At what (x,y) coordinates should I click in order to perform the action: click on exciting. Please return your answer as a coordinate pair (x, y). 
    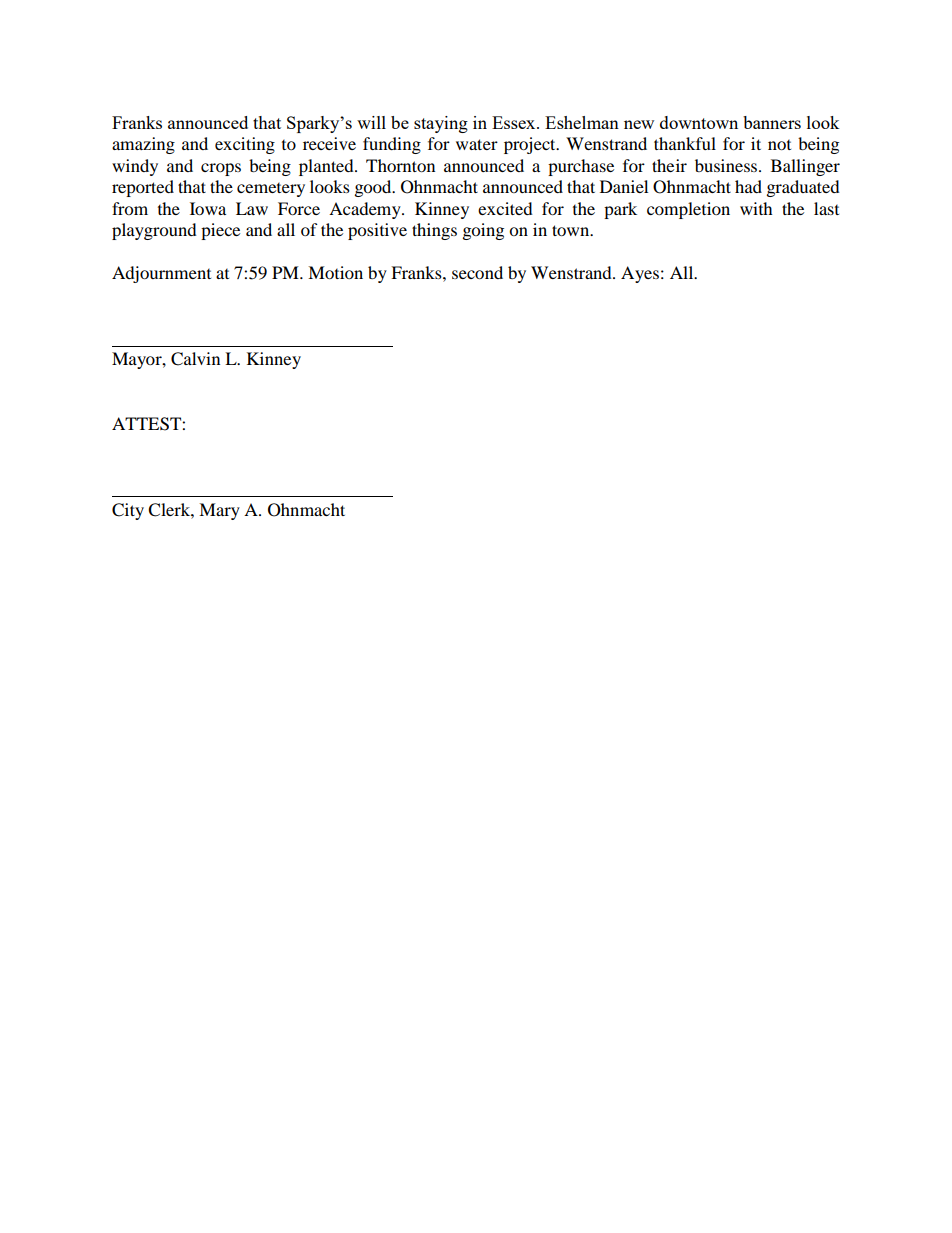
    Looking at the image, I should click on (245, 145).
